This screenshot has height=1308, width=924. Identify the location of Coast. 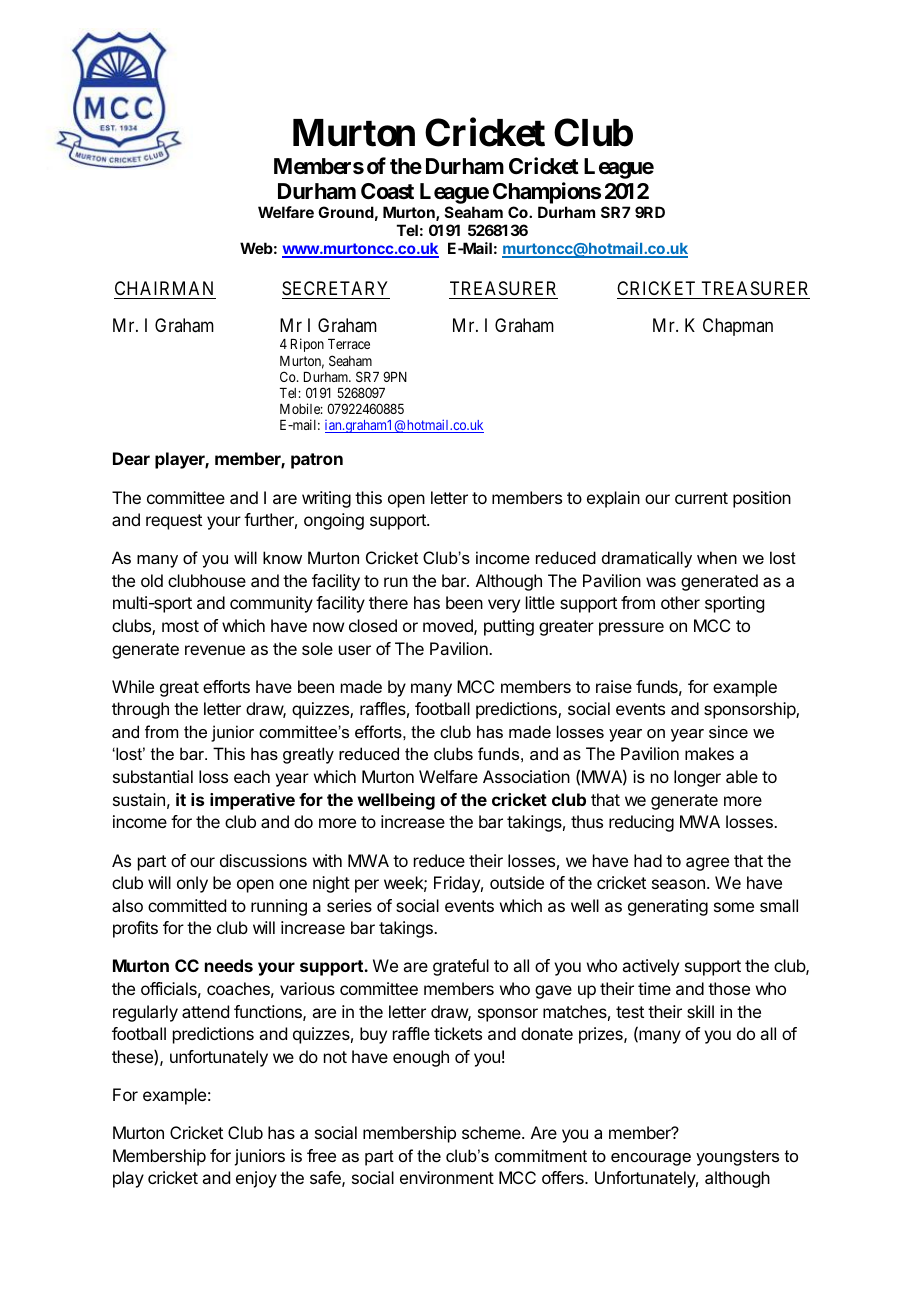
(387, 191).
